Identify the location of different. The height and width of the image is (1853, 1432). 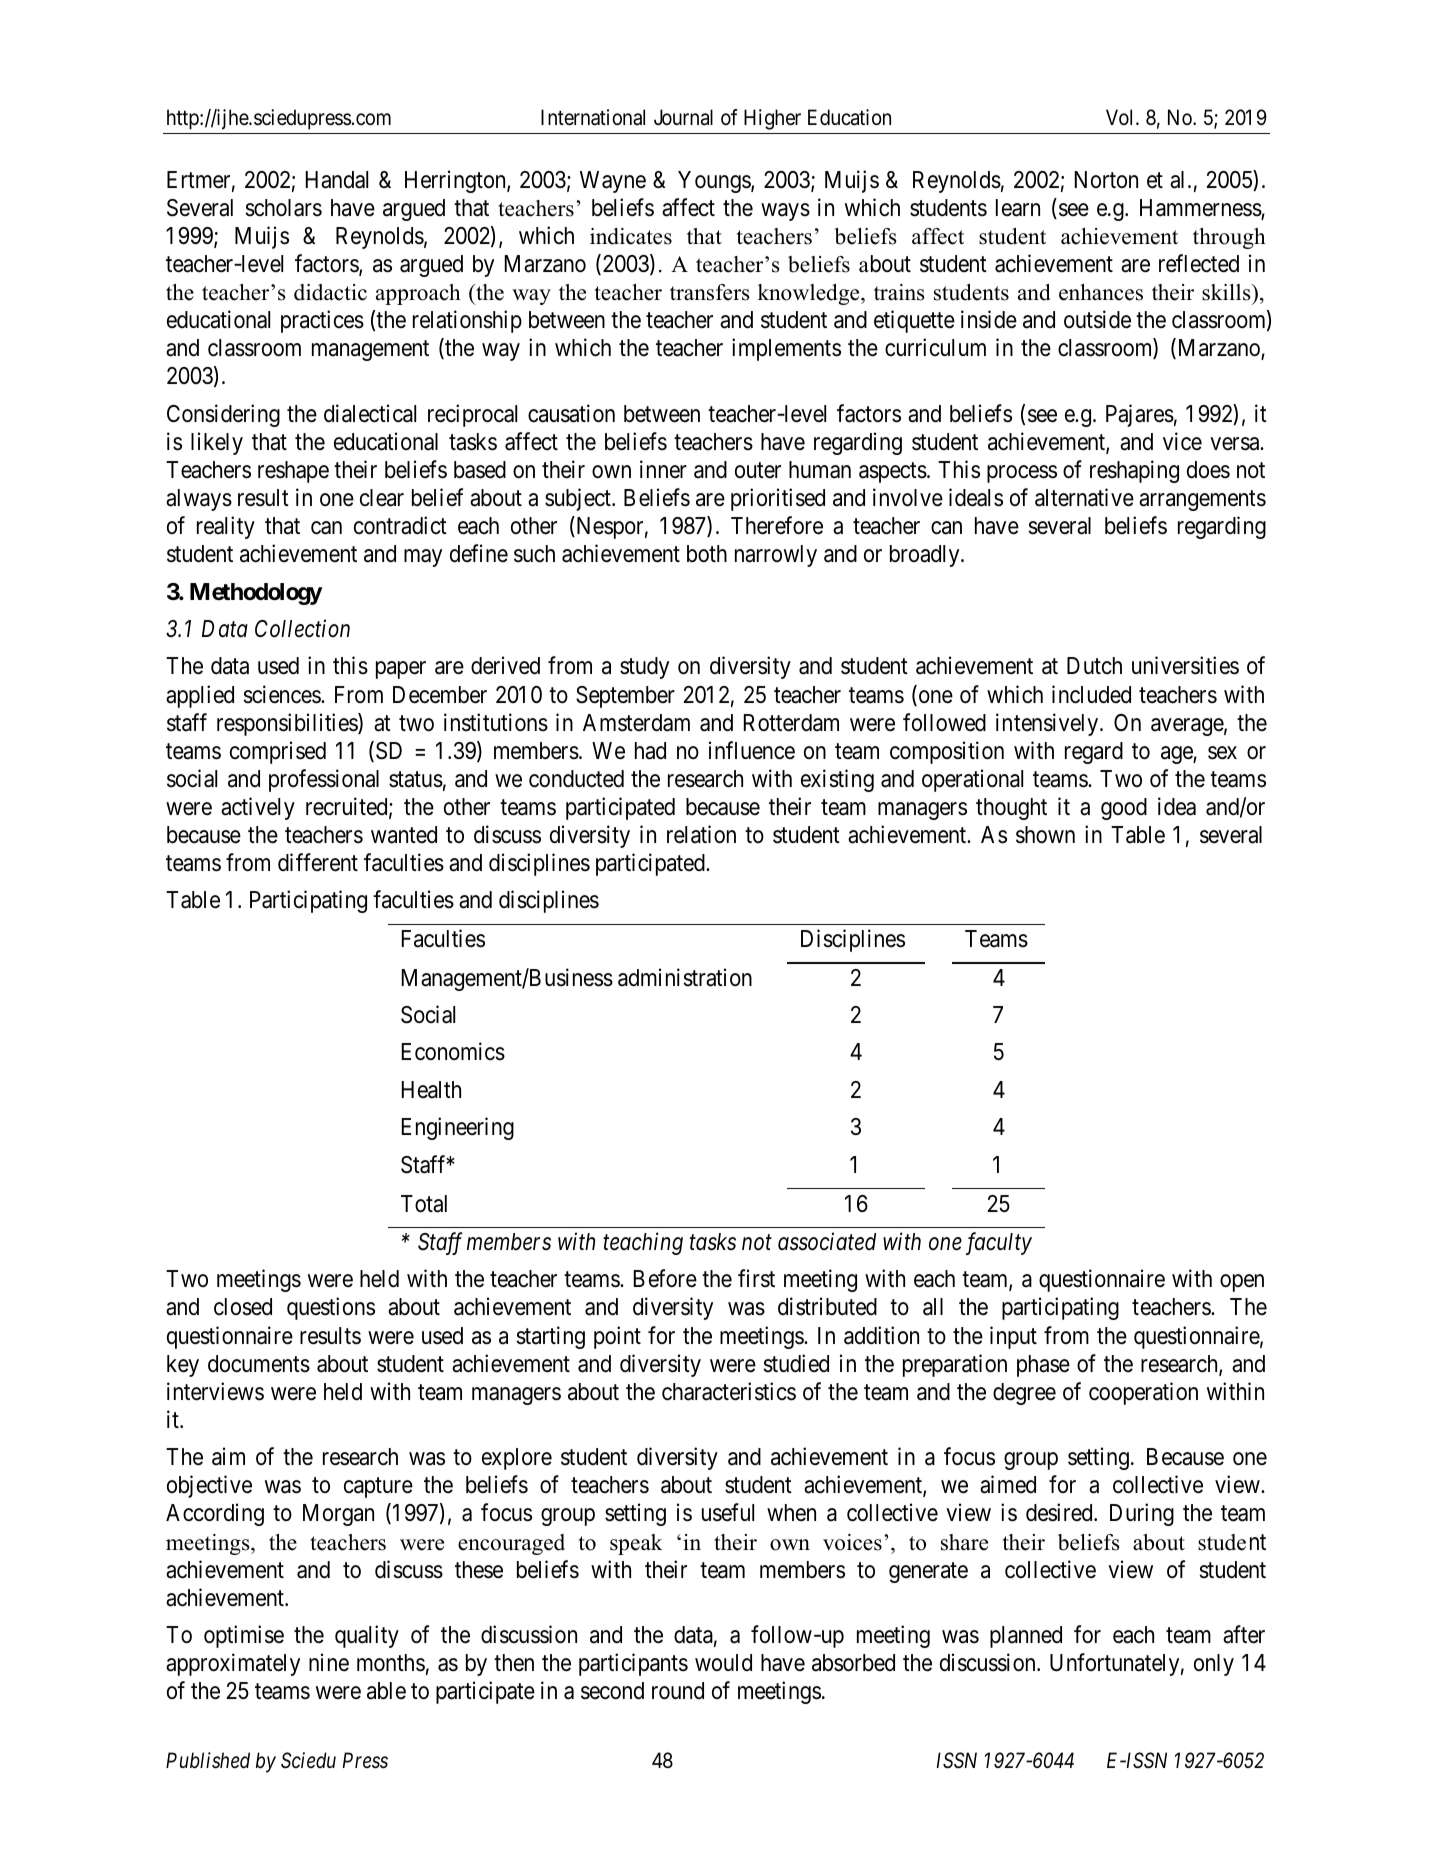
(318, 862).
